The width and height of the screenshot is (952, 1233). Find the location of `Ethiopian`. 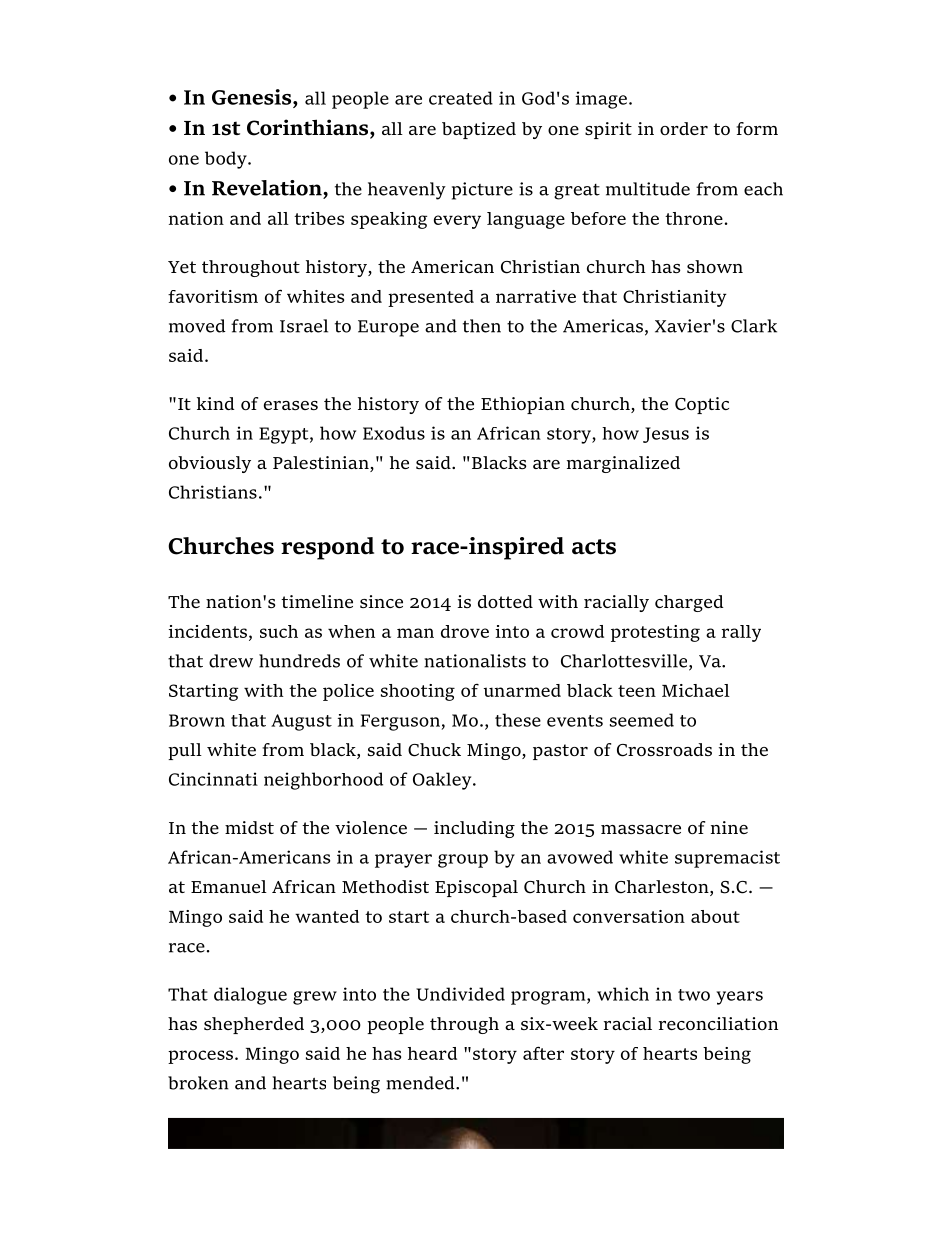

Ethiopian is located at coordinates (523, 405).
